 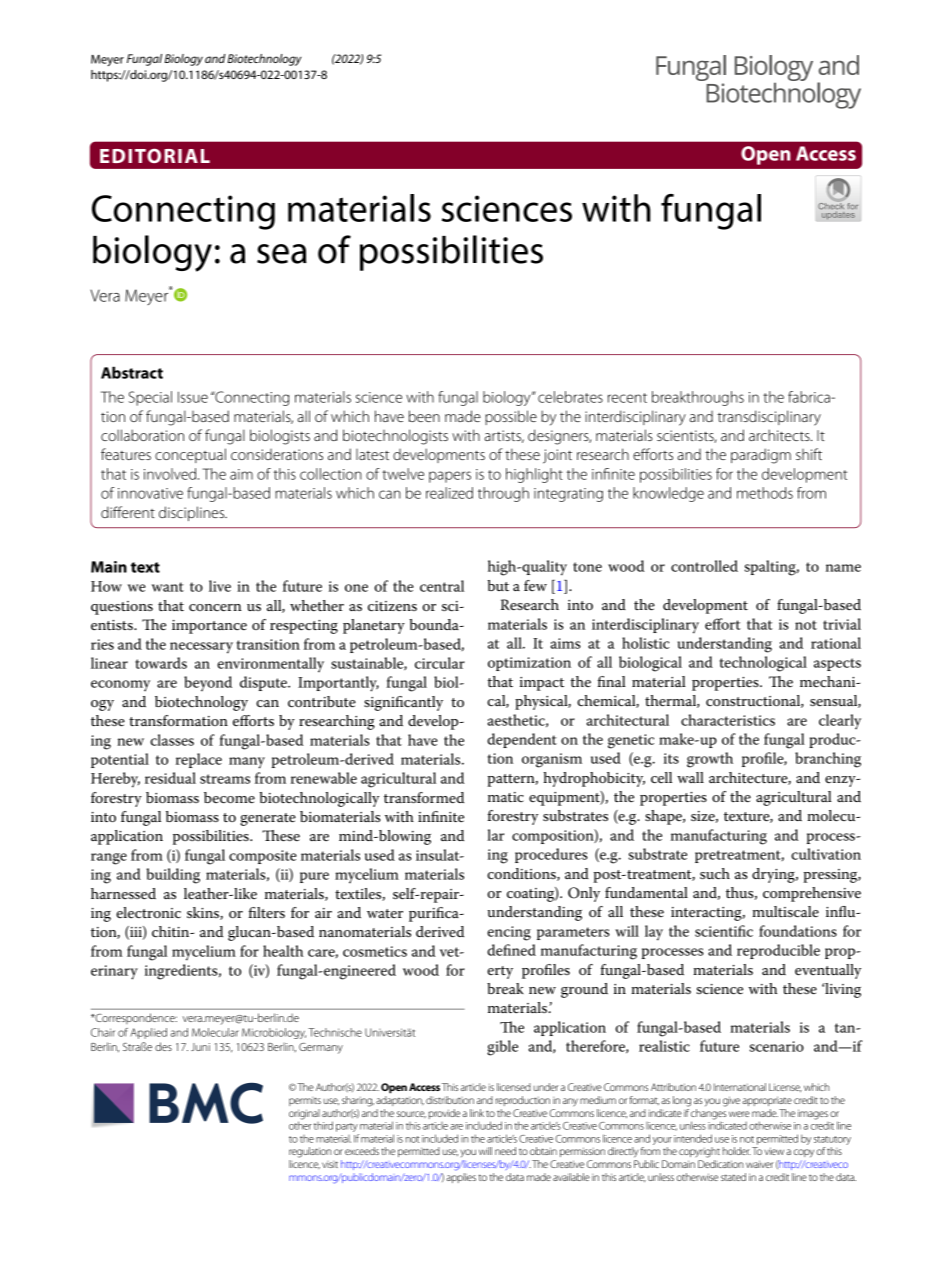 What do you see at coordinates (765, 493) in the page?
I see `methods` at bounding box center [765, 493].
